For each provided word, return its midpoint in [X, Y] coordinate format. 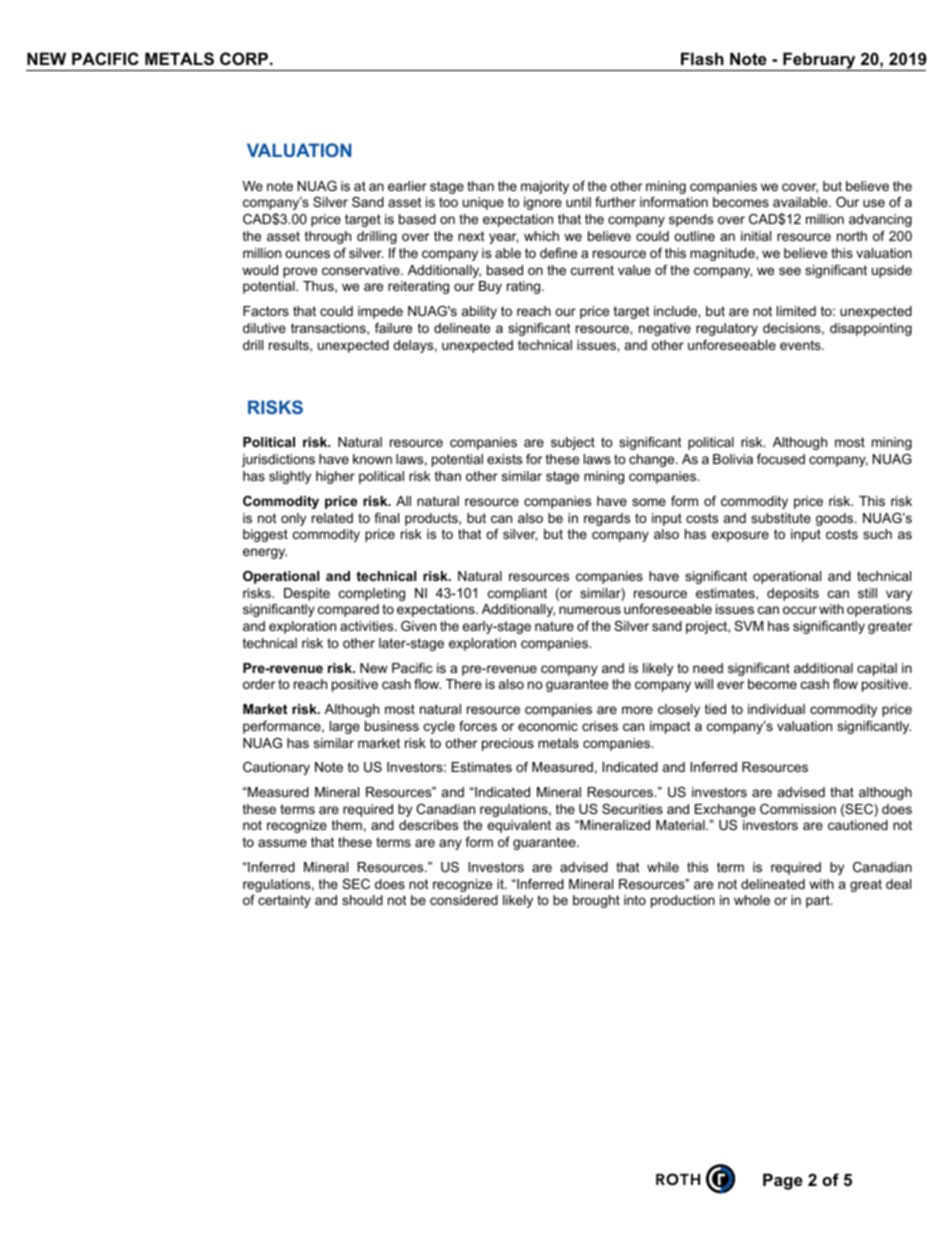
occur [800, 610]
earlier [407, 186]
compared [348, 610]
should [362, 900]
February [819, 61]
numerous [590, 610]
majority [545, 187]
